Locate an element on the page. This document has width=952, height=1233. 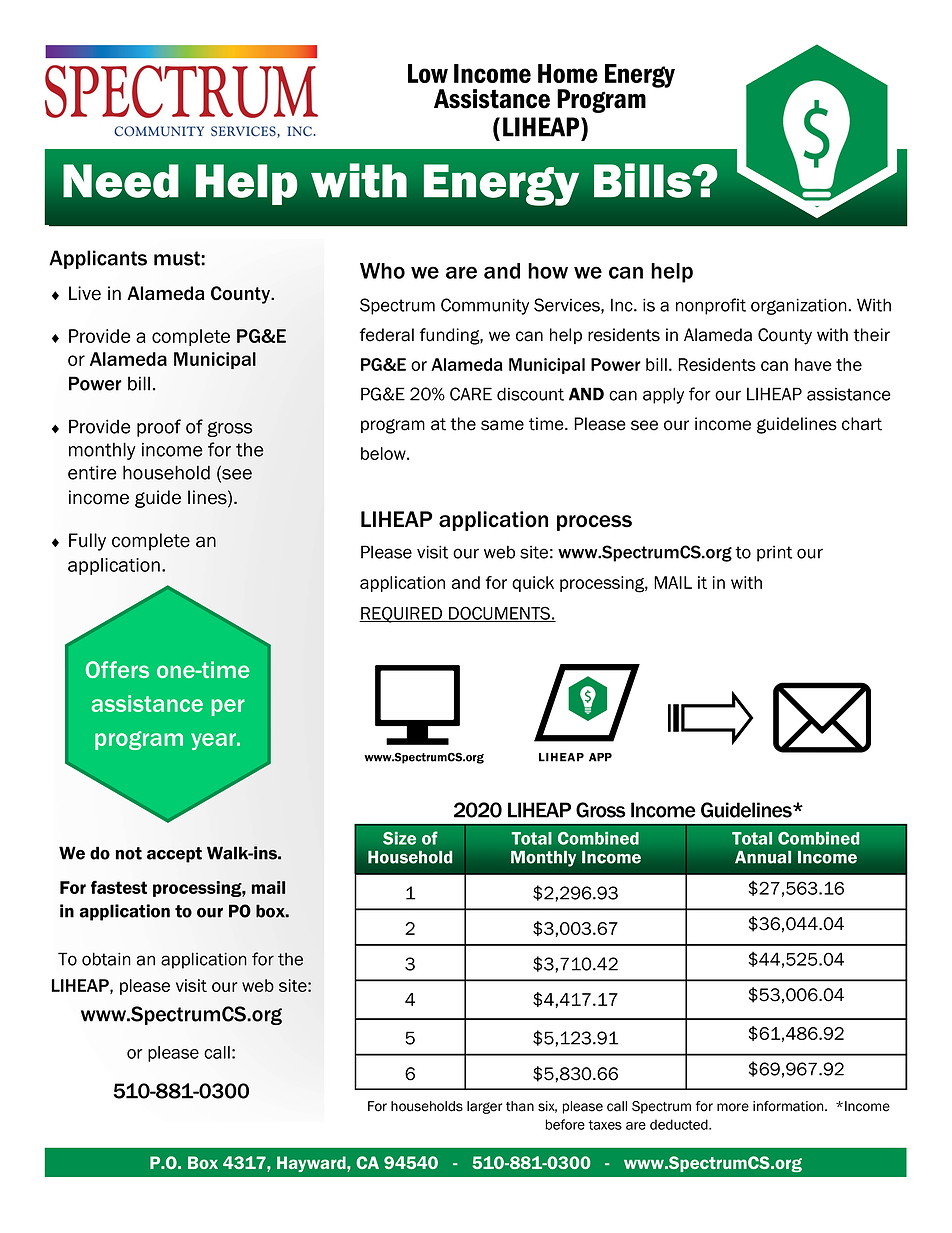
Offers is located at coordinates (117, 669).
